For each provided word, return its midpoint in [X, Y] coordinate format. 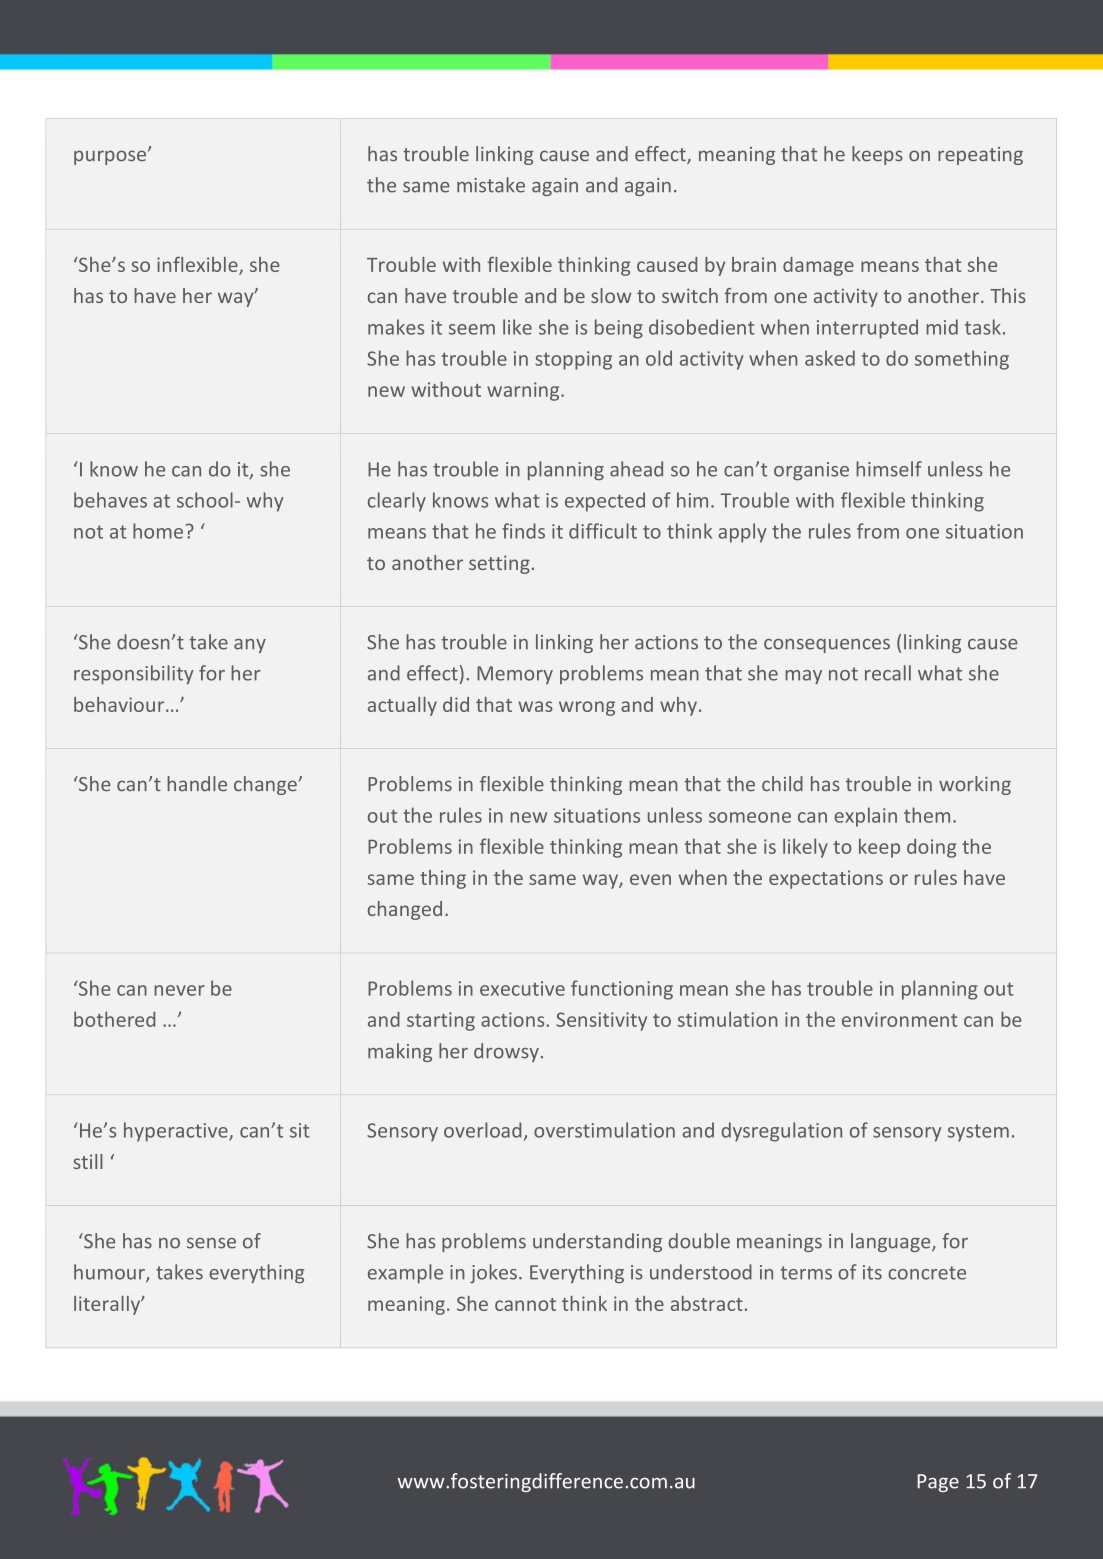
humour [110, 1273]
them [927, 815]
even [650, 879]
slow [611, 295]
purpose [110, 157]
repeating [980, 156]
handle [197, 783]
